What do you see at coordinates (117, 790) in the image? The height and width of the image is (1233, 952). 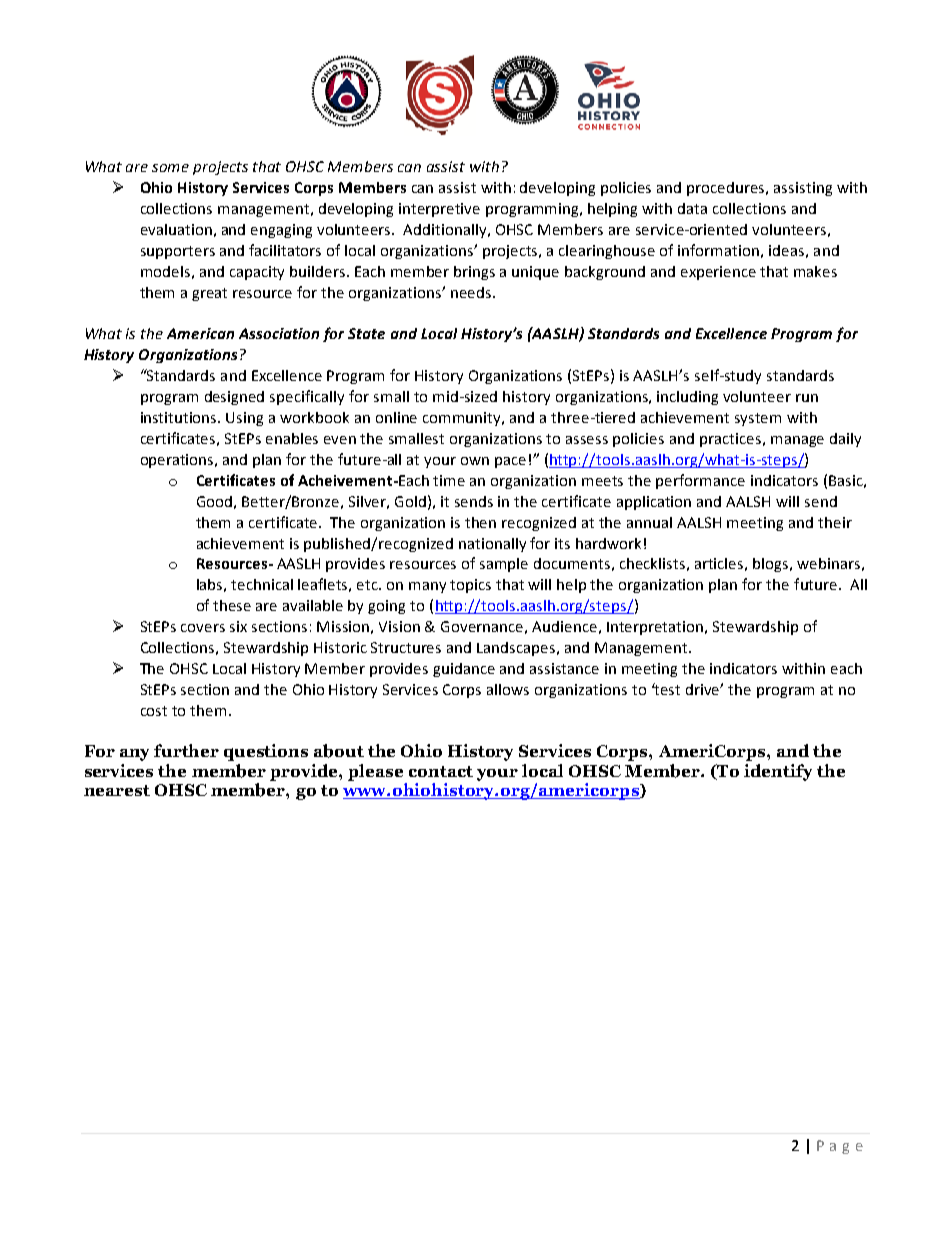 I see `nearest` at bounding box center [117, 790].
